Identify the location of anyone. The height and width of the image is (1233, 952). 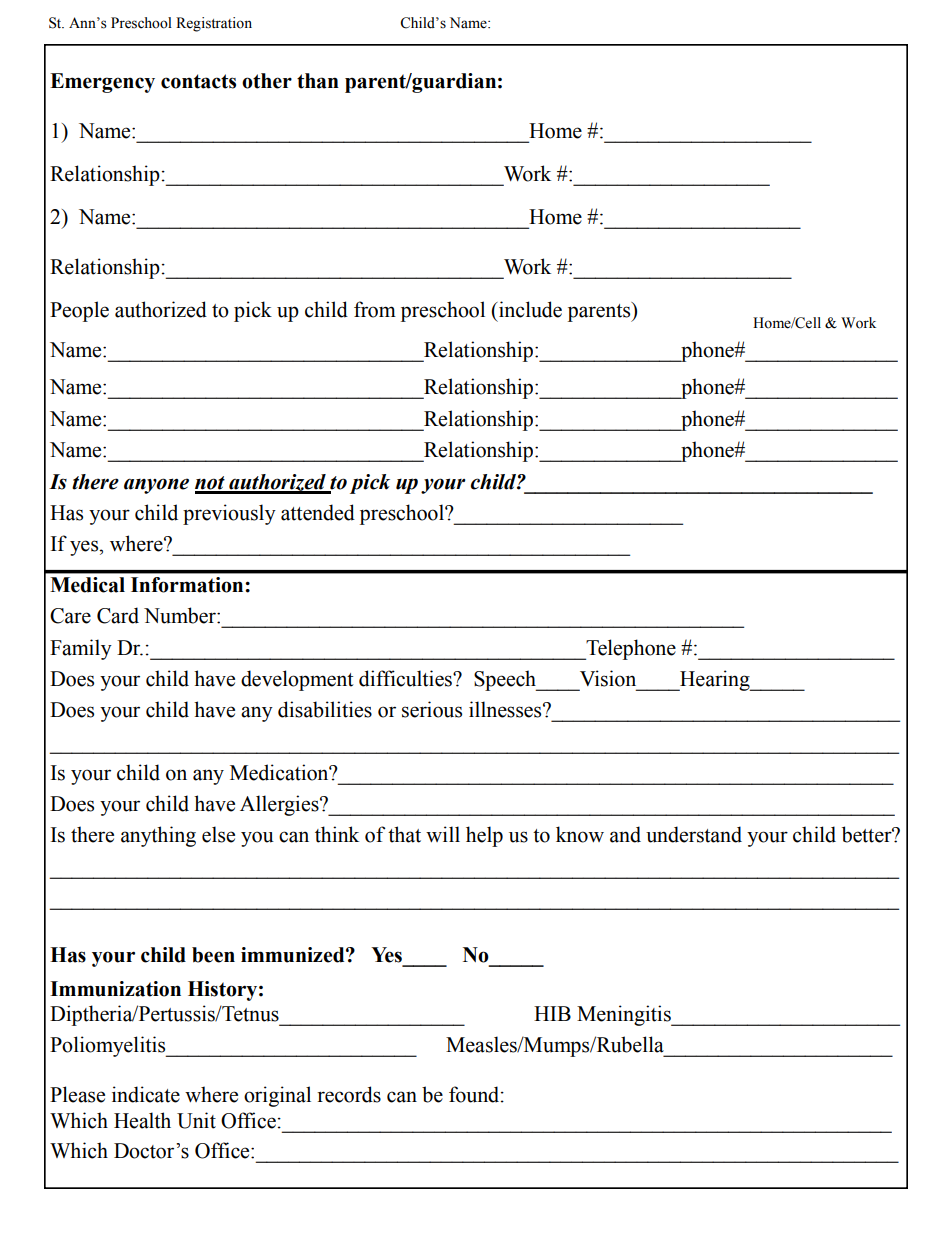
(156, 486).
